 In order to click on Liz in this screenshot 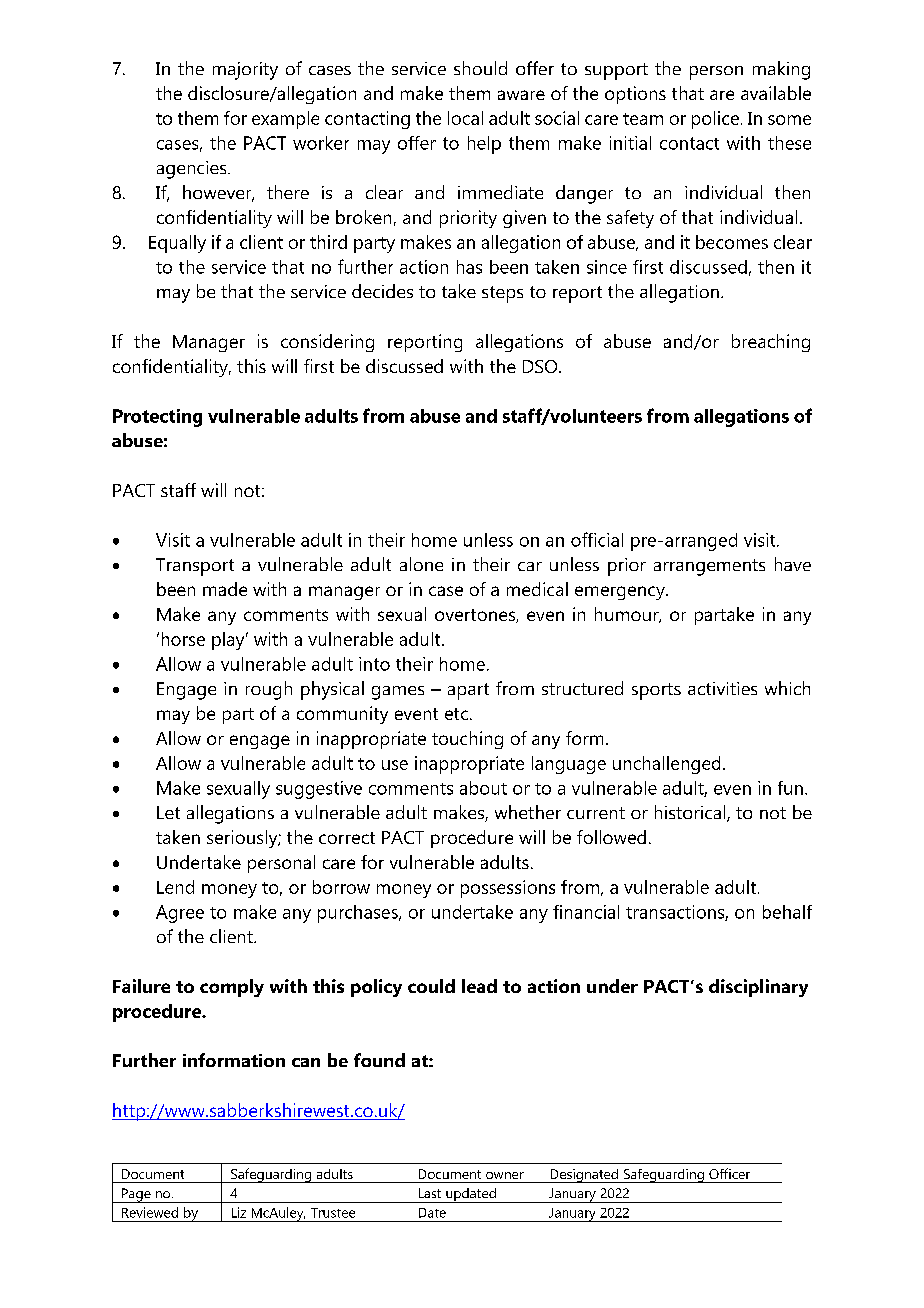, I will do `click(239, 1212)`.
